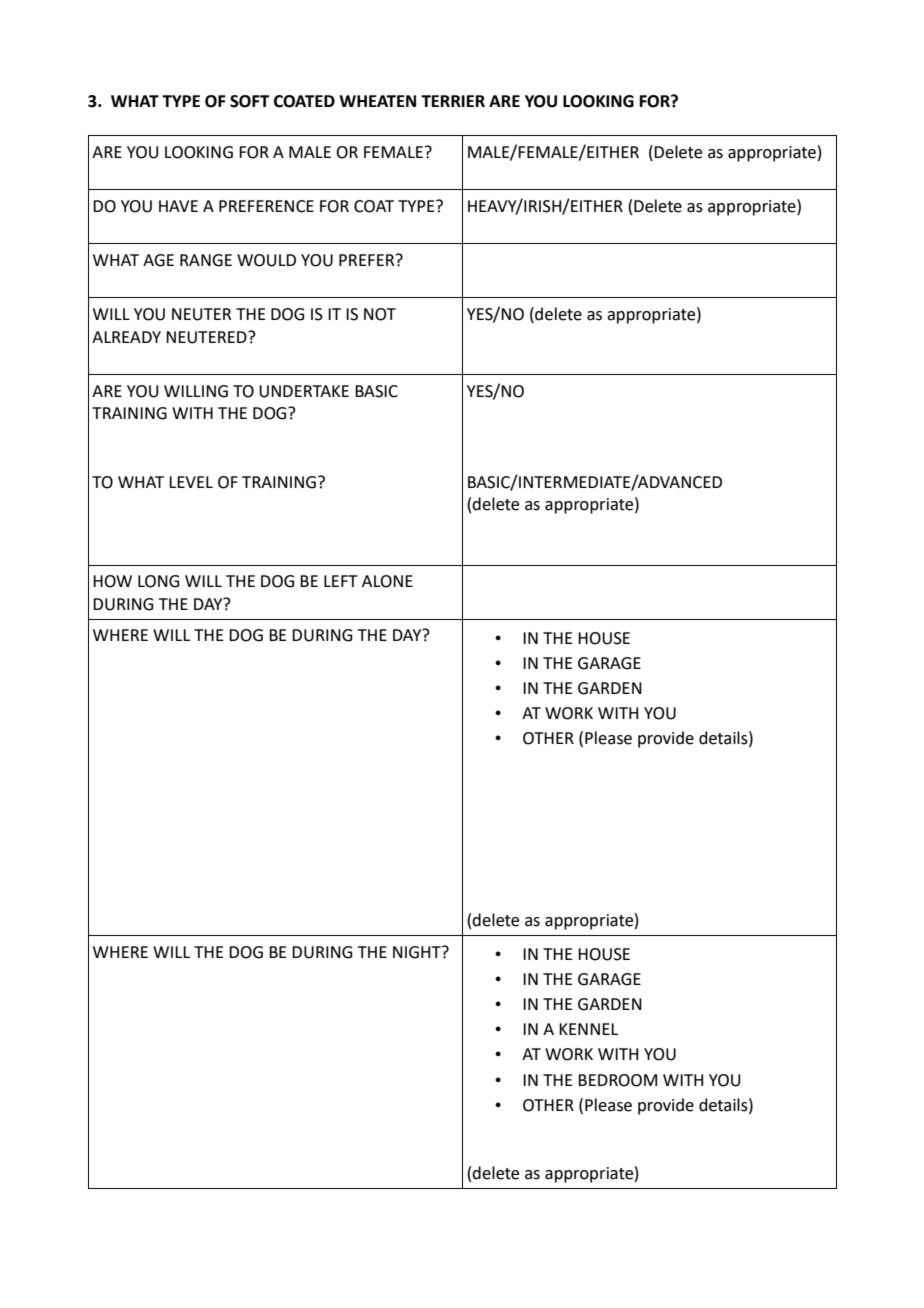 The image size is (924, 1308). Describe the element at coordinates (387, 581) in the screenshot. I see `ALONE` at that location.
